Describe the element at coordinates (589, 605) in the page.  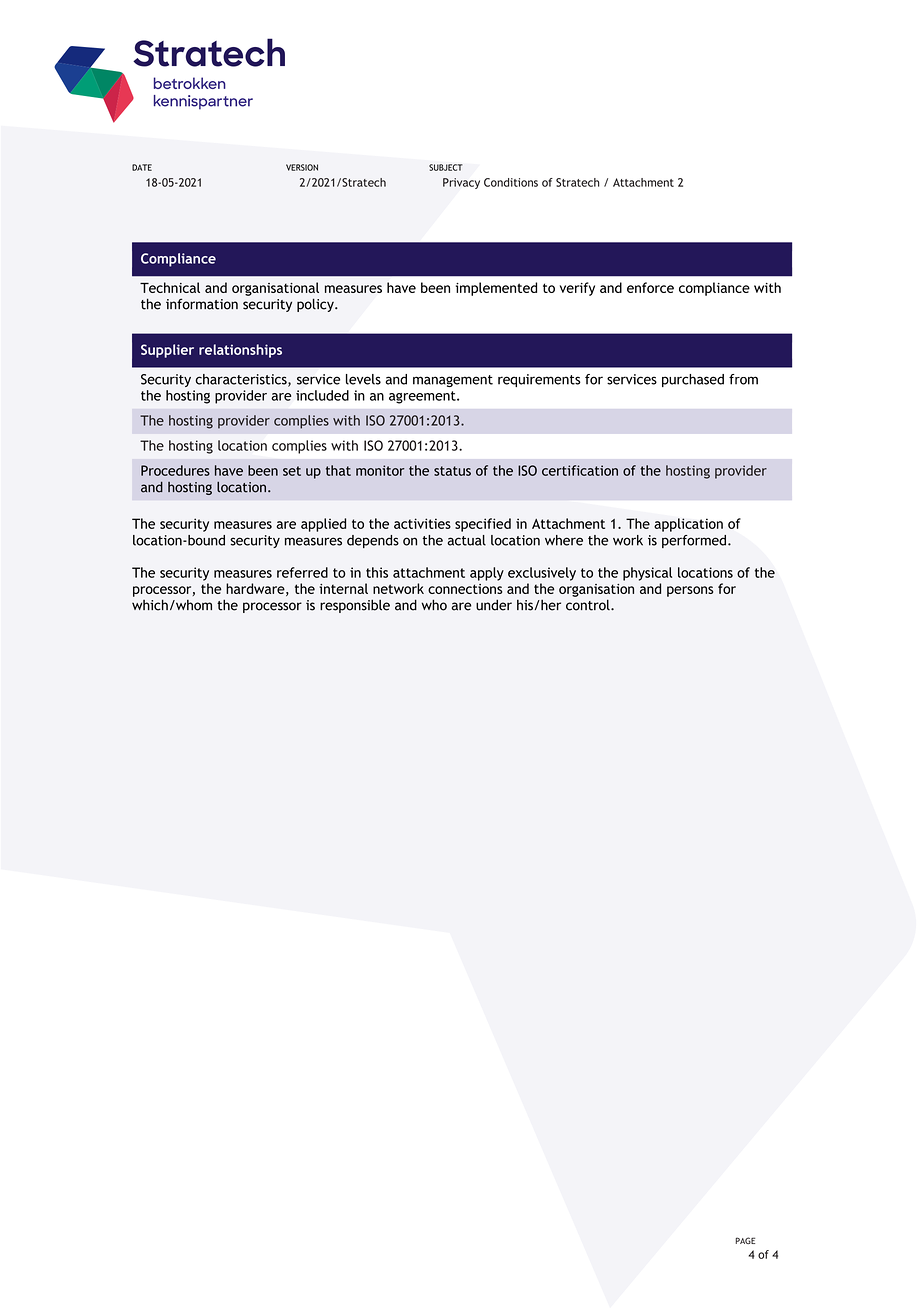
I see `control` at that location.
